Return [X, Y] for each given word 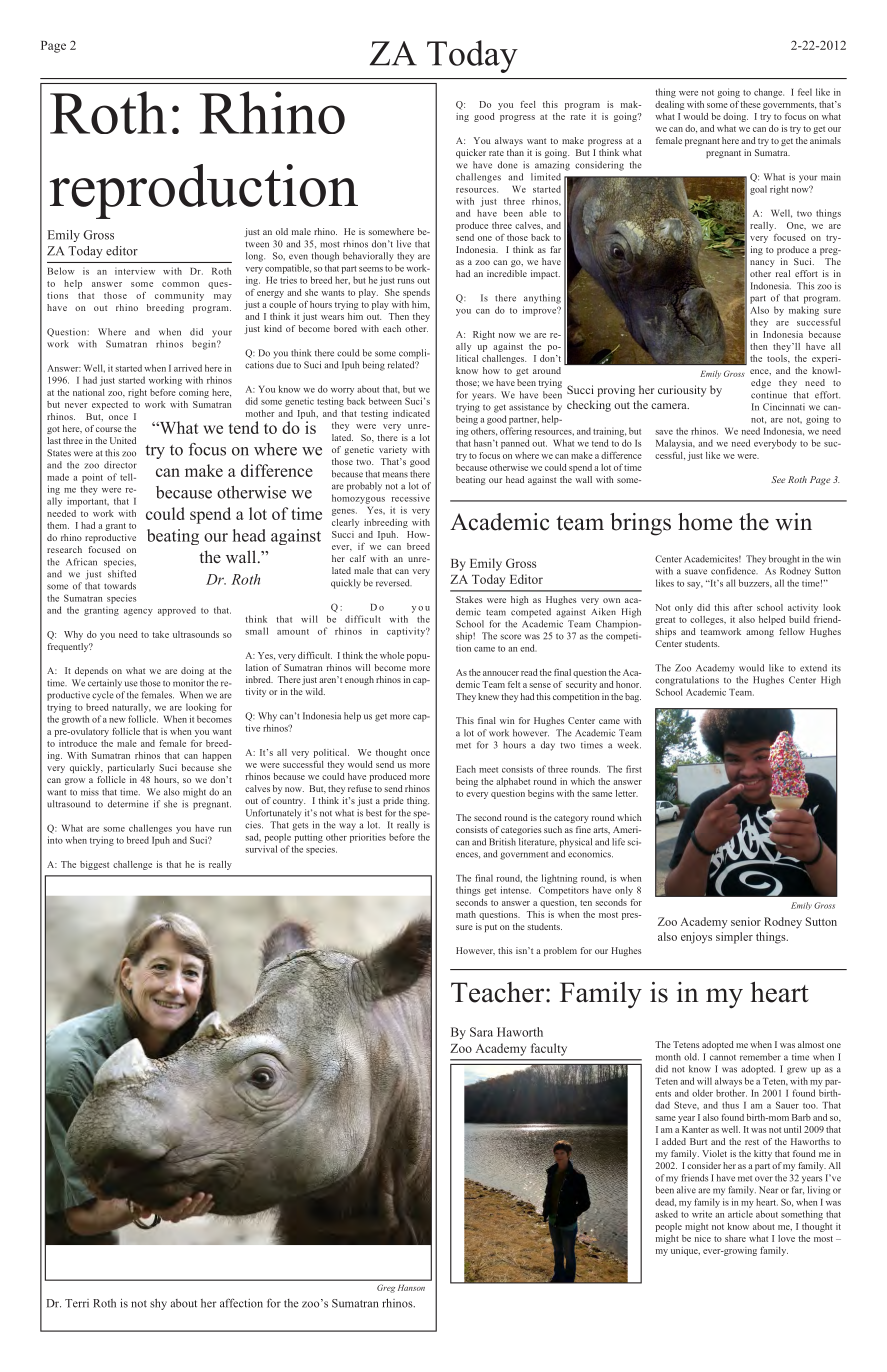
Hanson [411, 1288]
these [750, 104]
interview [135, 271]
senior [746, 921]
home [705, 522]
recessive [411, 498]
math [466, 914]
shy [158, 1304]
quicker [471, 153]
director [120, 465]
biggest [94, 865]
